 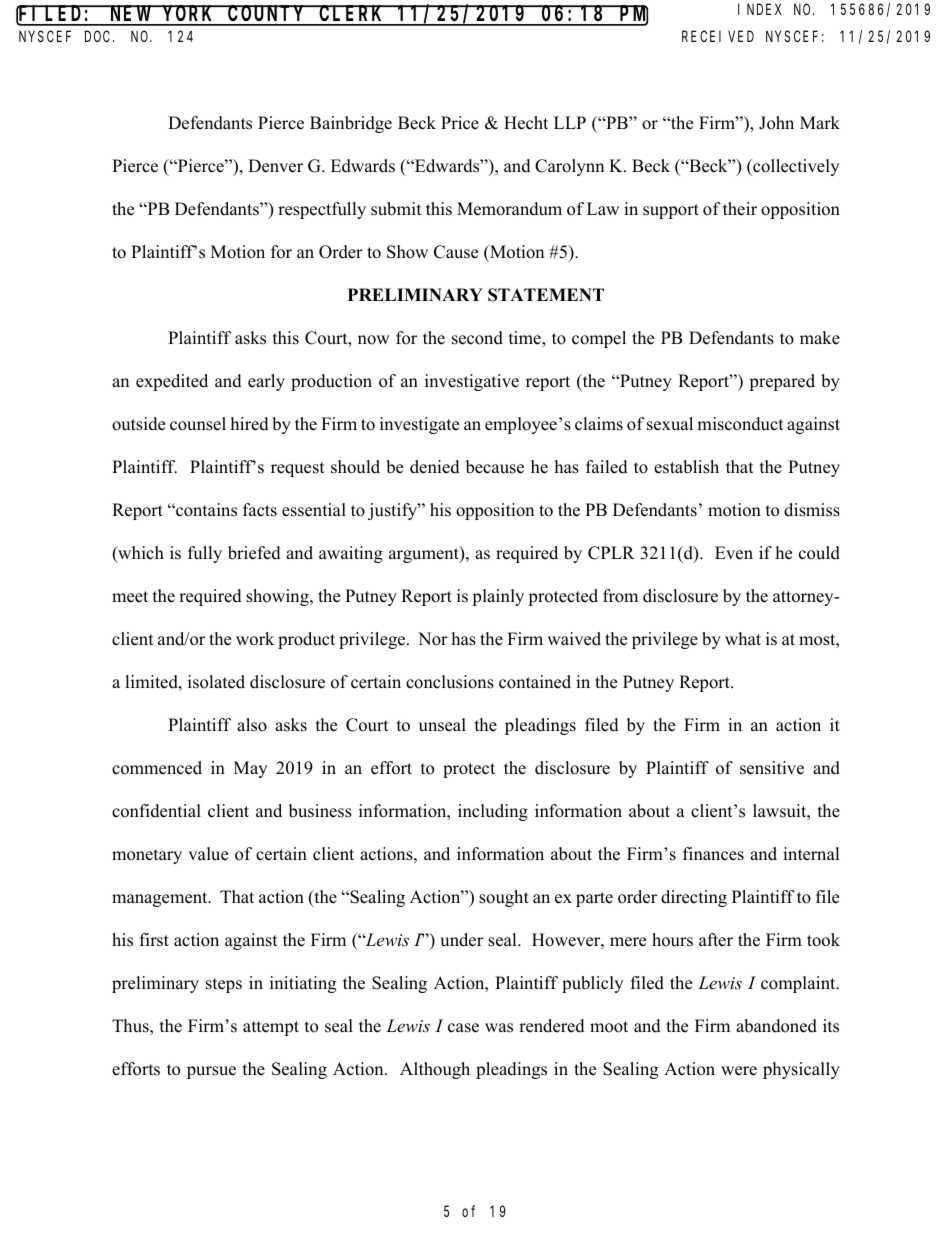 What do you see at coordinates (216, 682) in the screenshot?
I see `isolated` at bounding box center [216, 682].
